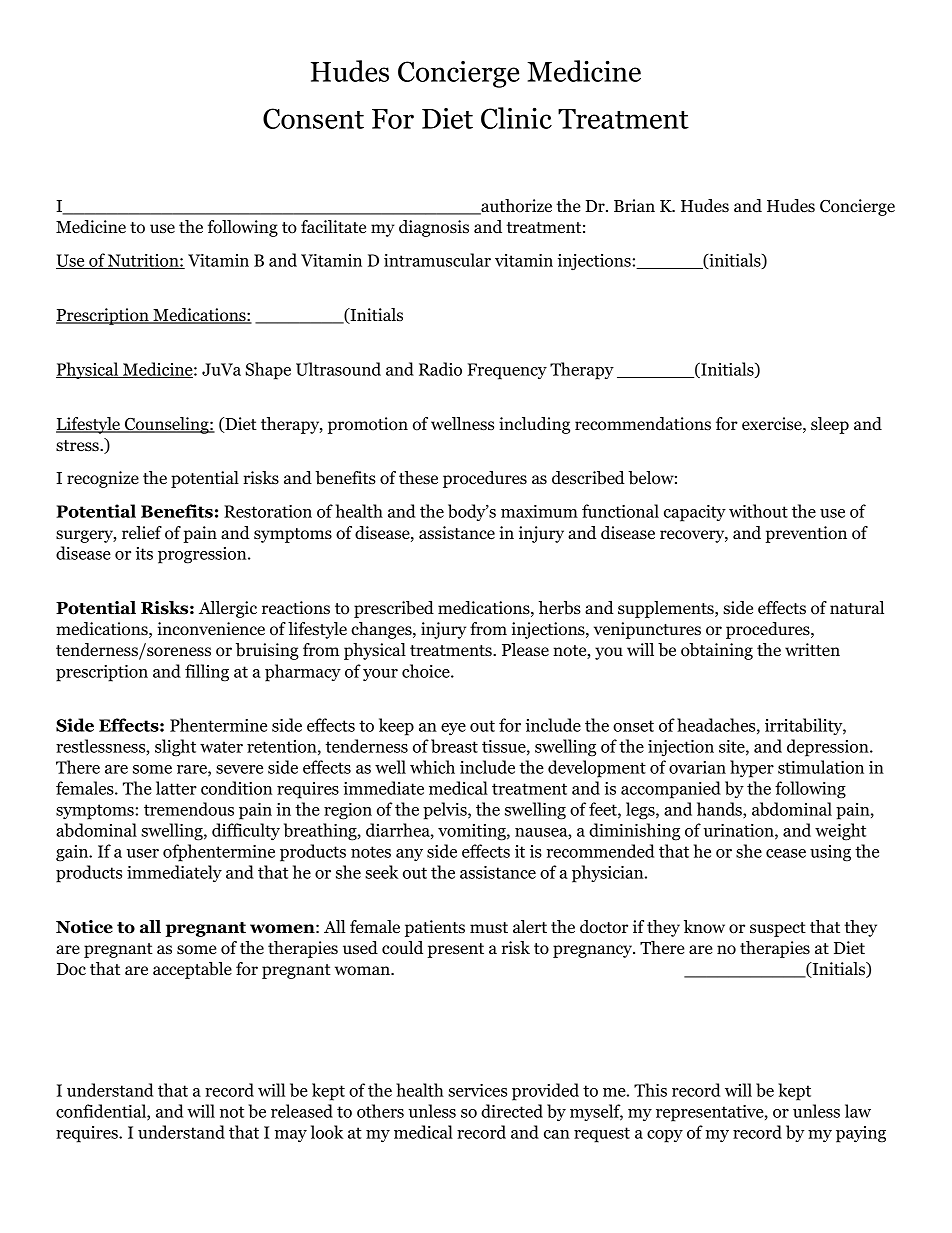  I want to click on these, so click(418, 478).
